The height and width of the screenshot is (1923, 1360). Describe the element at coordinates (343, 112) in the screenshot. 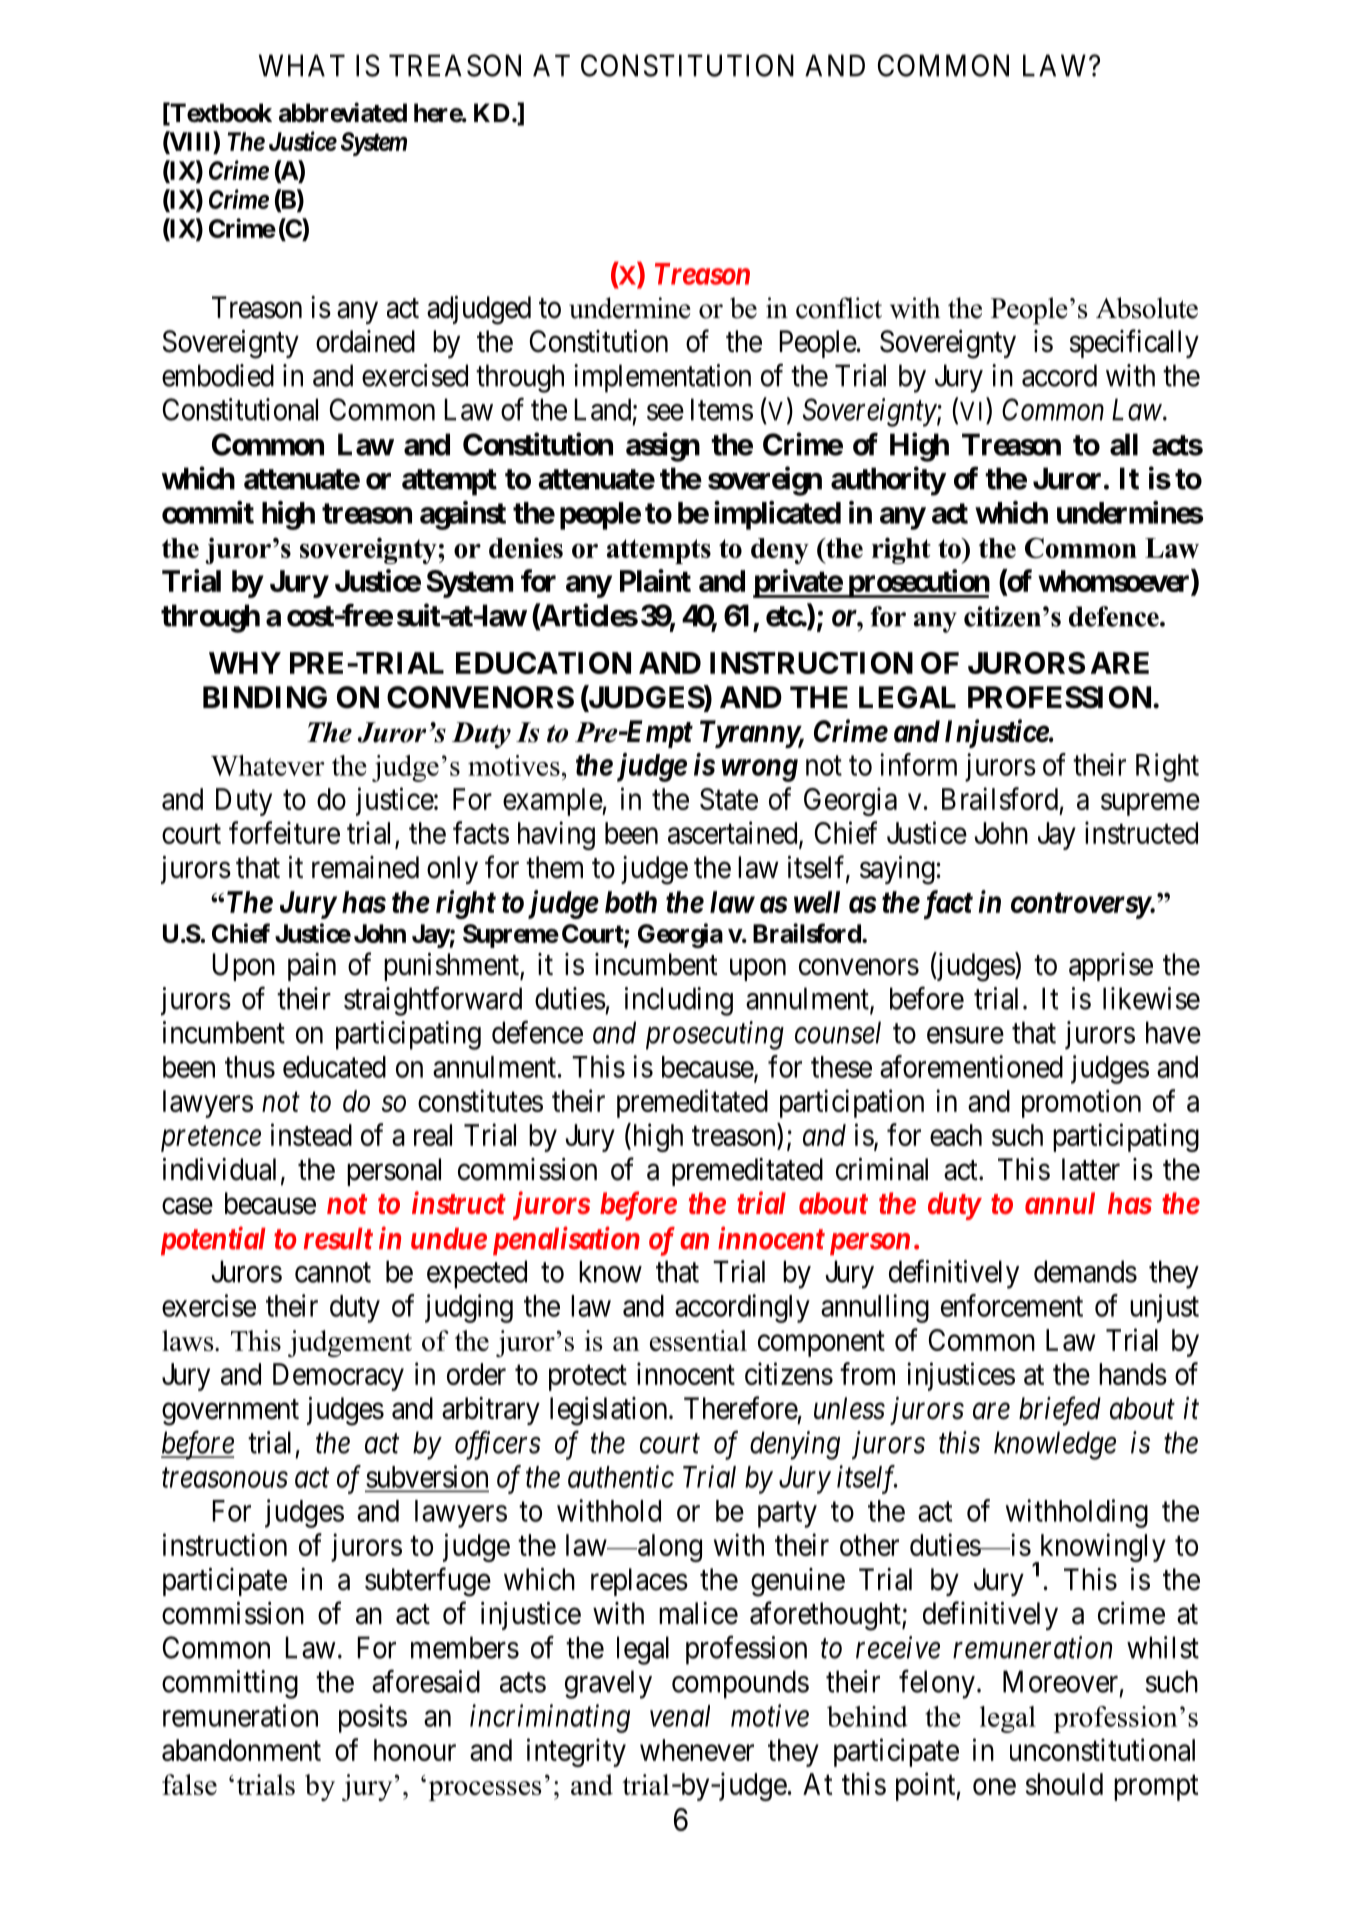

I see `abbreviated` at that location.
